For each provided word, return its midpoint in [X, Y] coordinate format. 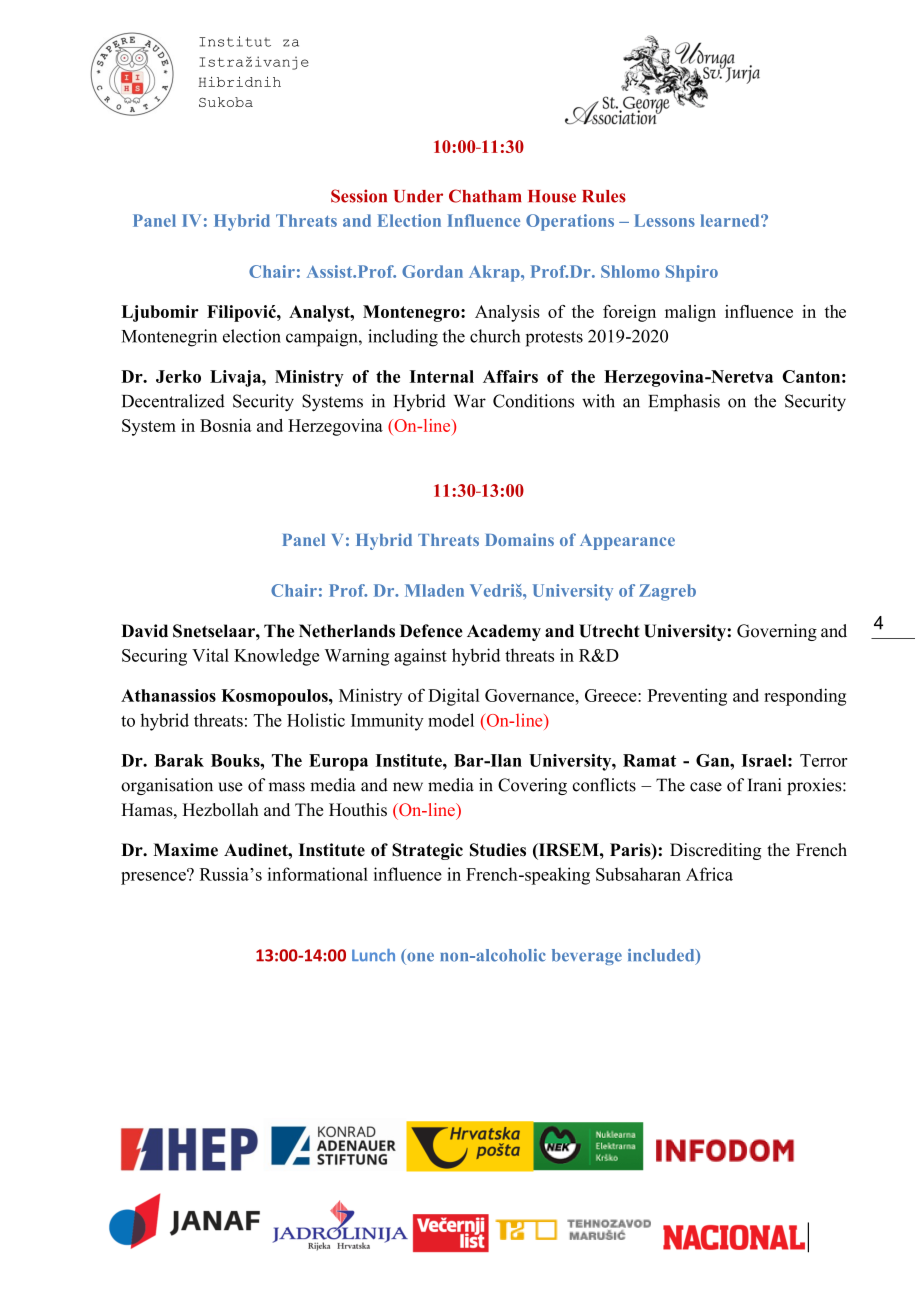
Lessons [664, 220]
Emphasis [684, 402]
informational [318, 874]
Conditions [533, 401]
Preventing [687, 697]
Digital [454, 697]
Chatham [485, 196]
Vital [210, 655]
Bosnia [226, 425]
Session [359, 196]
